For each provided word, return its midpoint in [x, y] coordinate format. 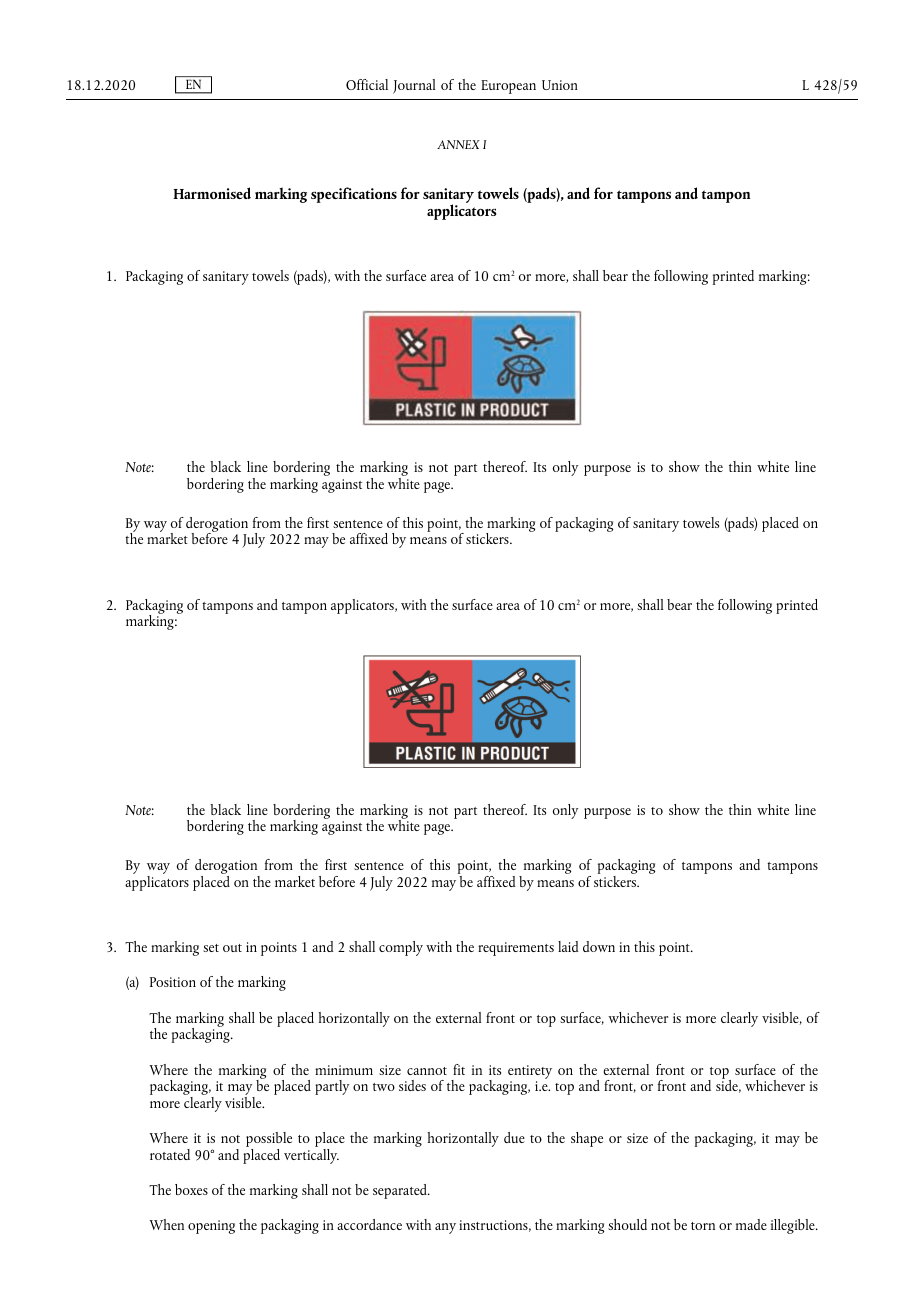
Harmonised [212, 193]
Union [560, 85]
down [599, 946]
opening [211, 1227]
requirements [516, 949]
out [232, 948]
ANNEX [458, 144]
